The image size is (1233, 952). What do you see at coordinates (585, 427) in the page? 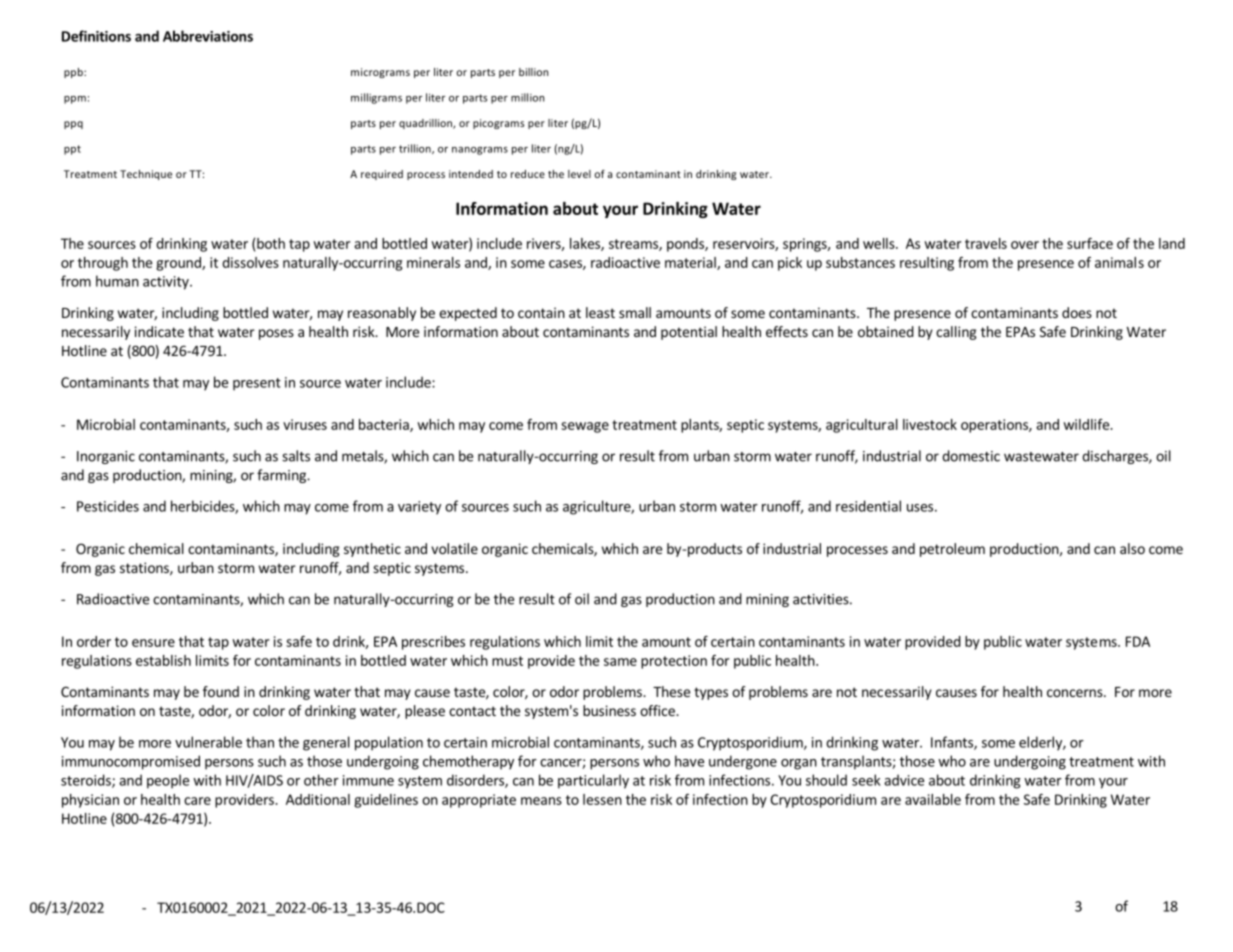
I see `sewage` at bounding box center [585, 427].
